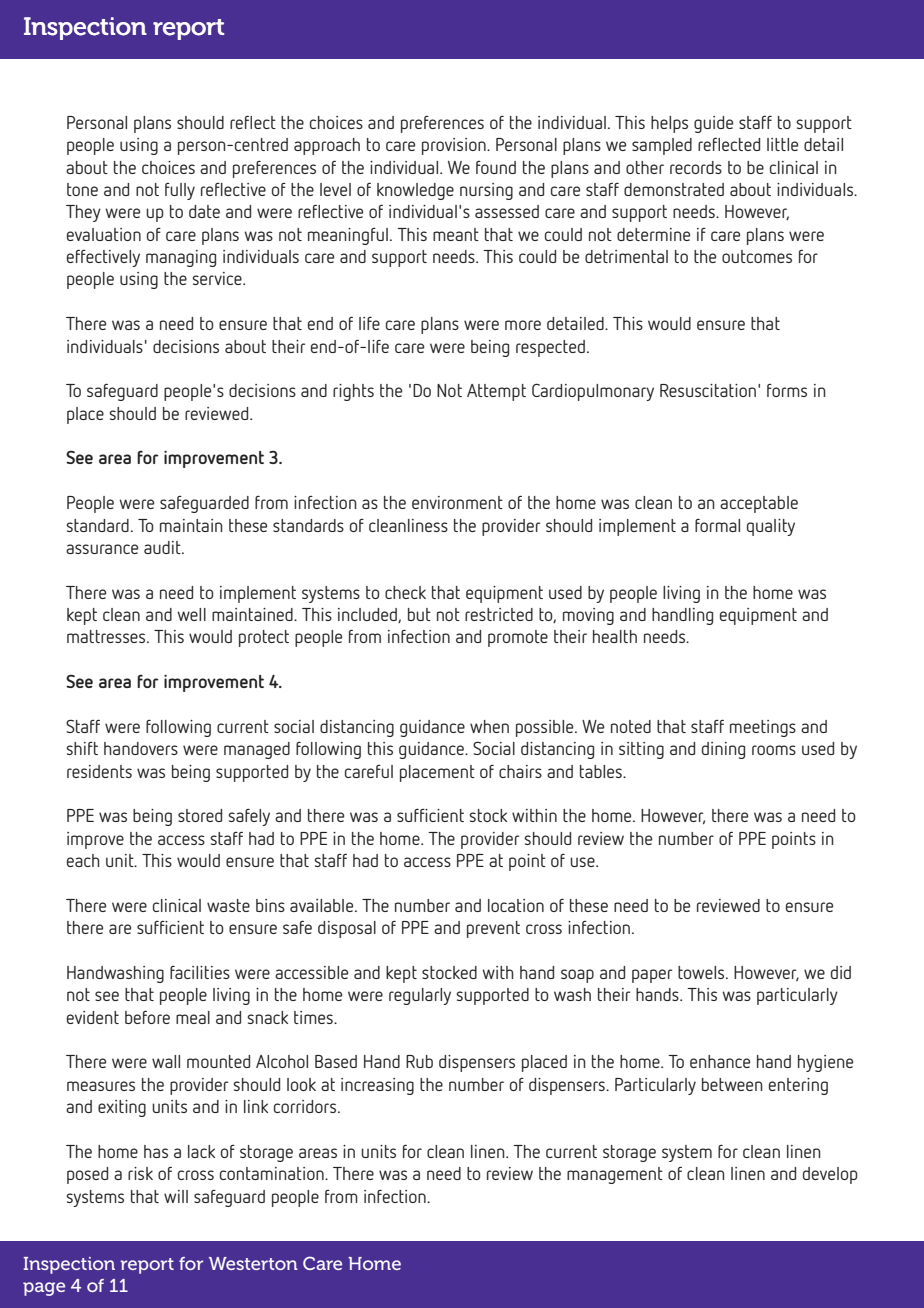 Image resolution: width=924 pixels, height=1308 pixels. What do you see at coordinates (489, 726) in the screenshot?
I see `when` at bounding box center [489, 726].
